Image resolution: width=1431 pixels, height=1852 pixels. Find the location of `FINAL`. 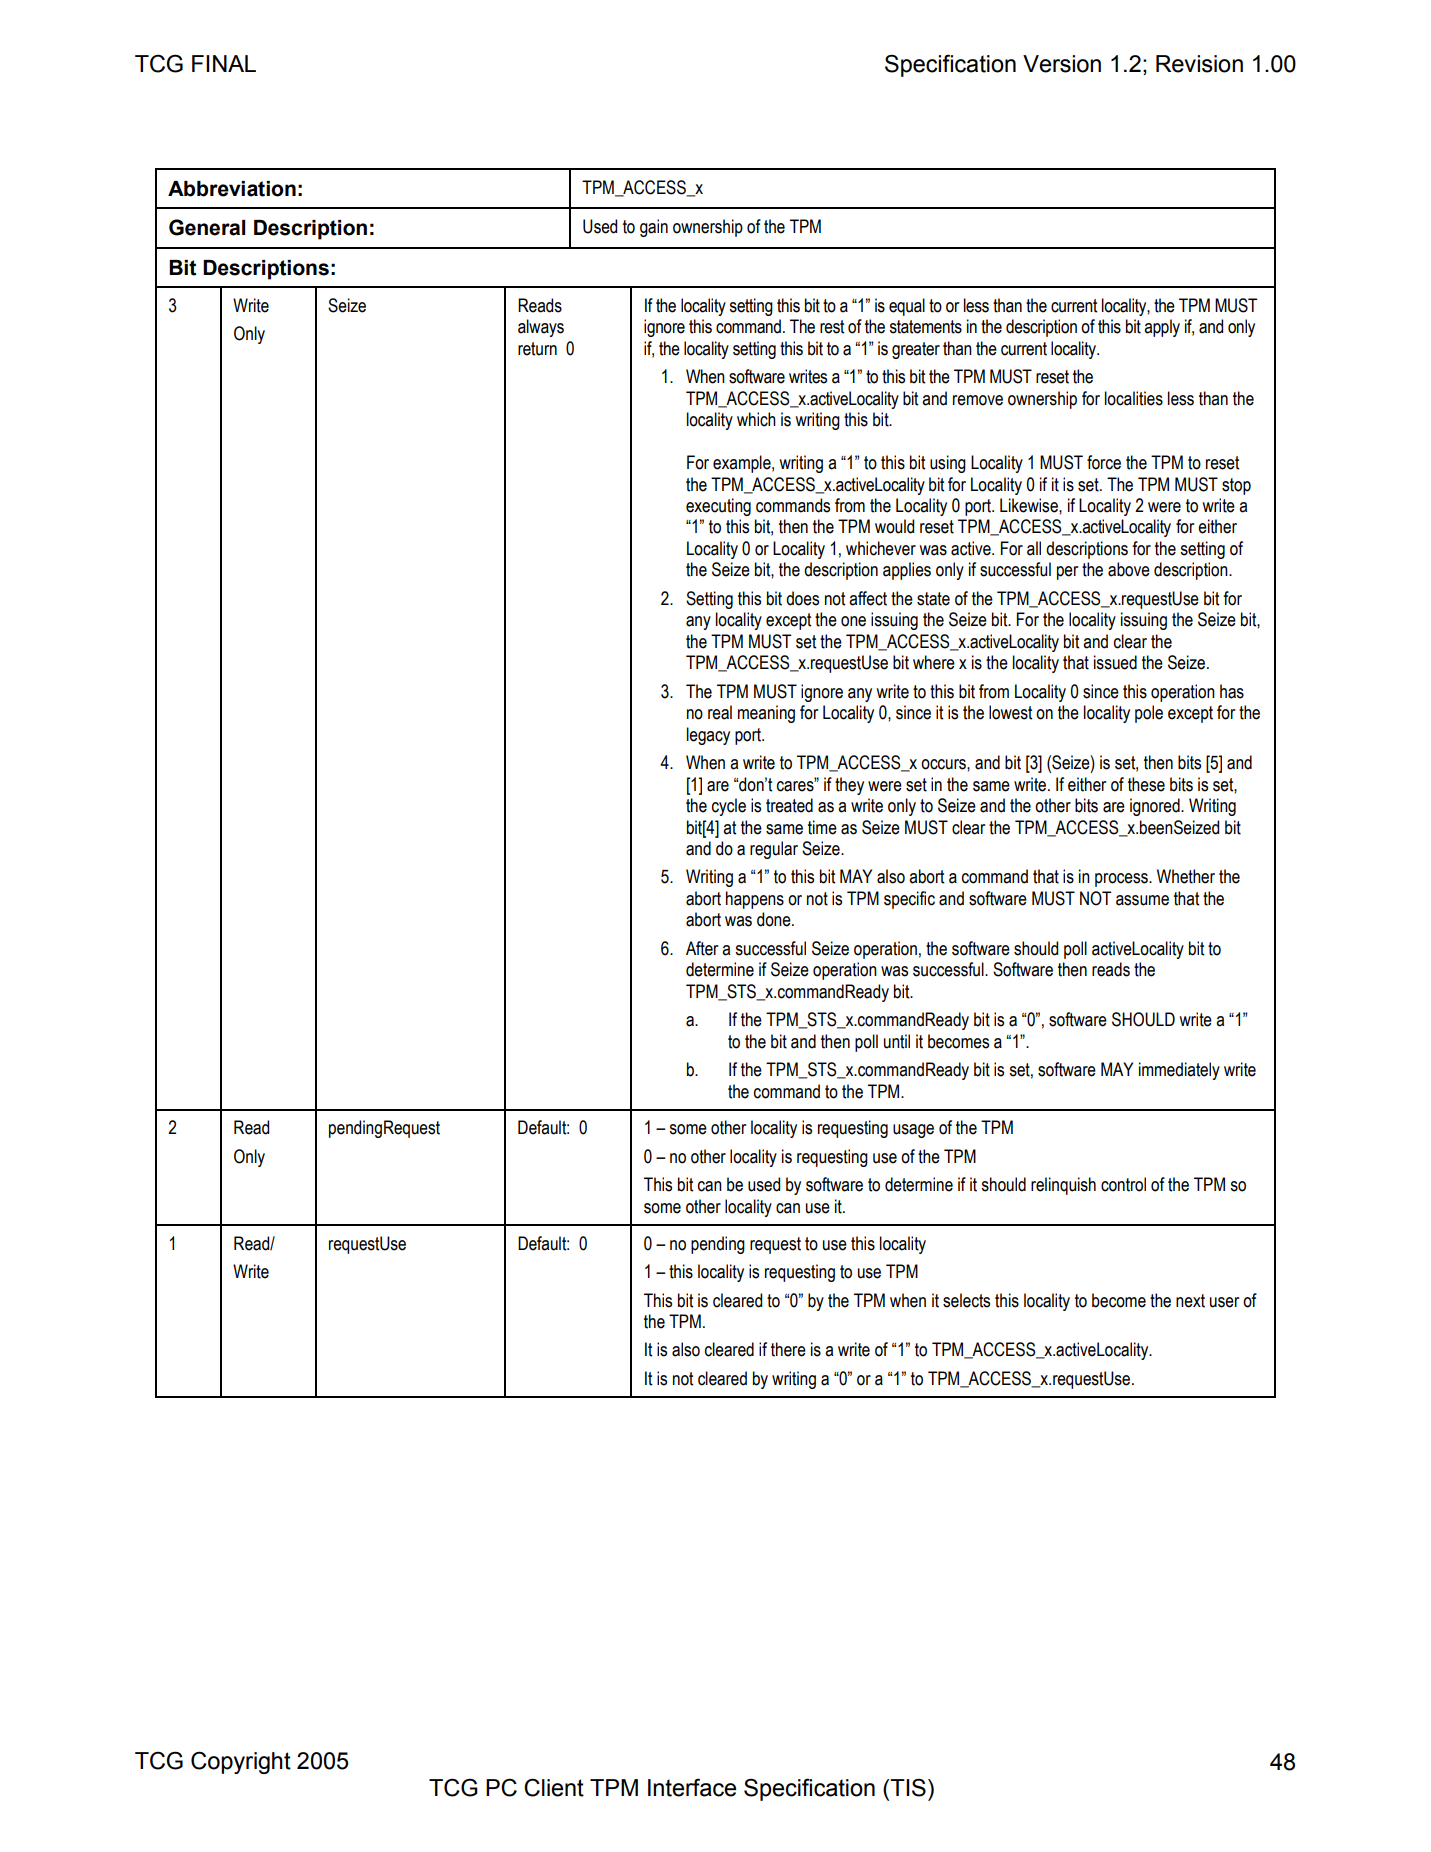

FINAL is located at coordinates (224, 63).
